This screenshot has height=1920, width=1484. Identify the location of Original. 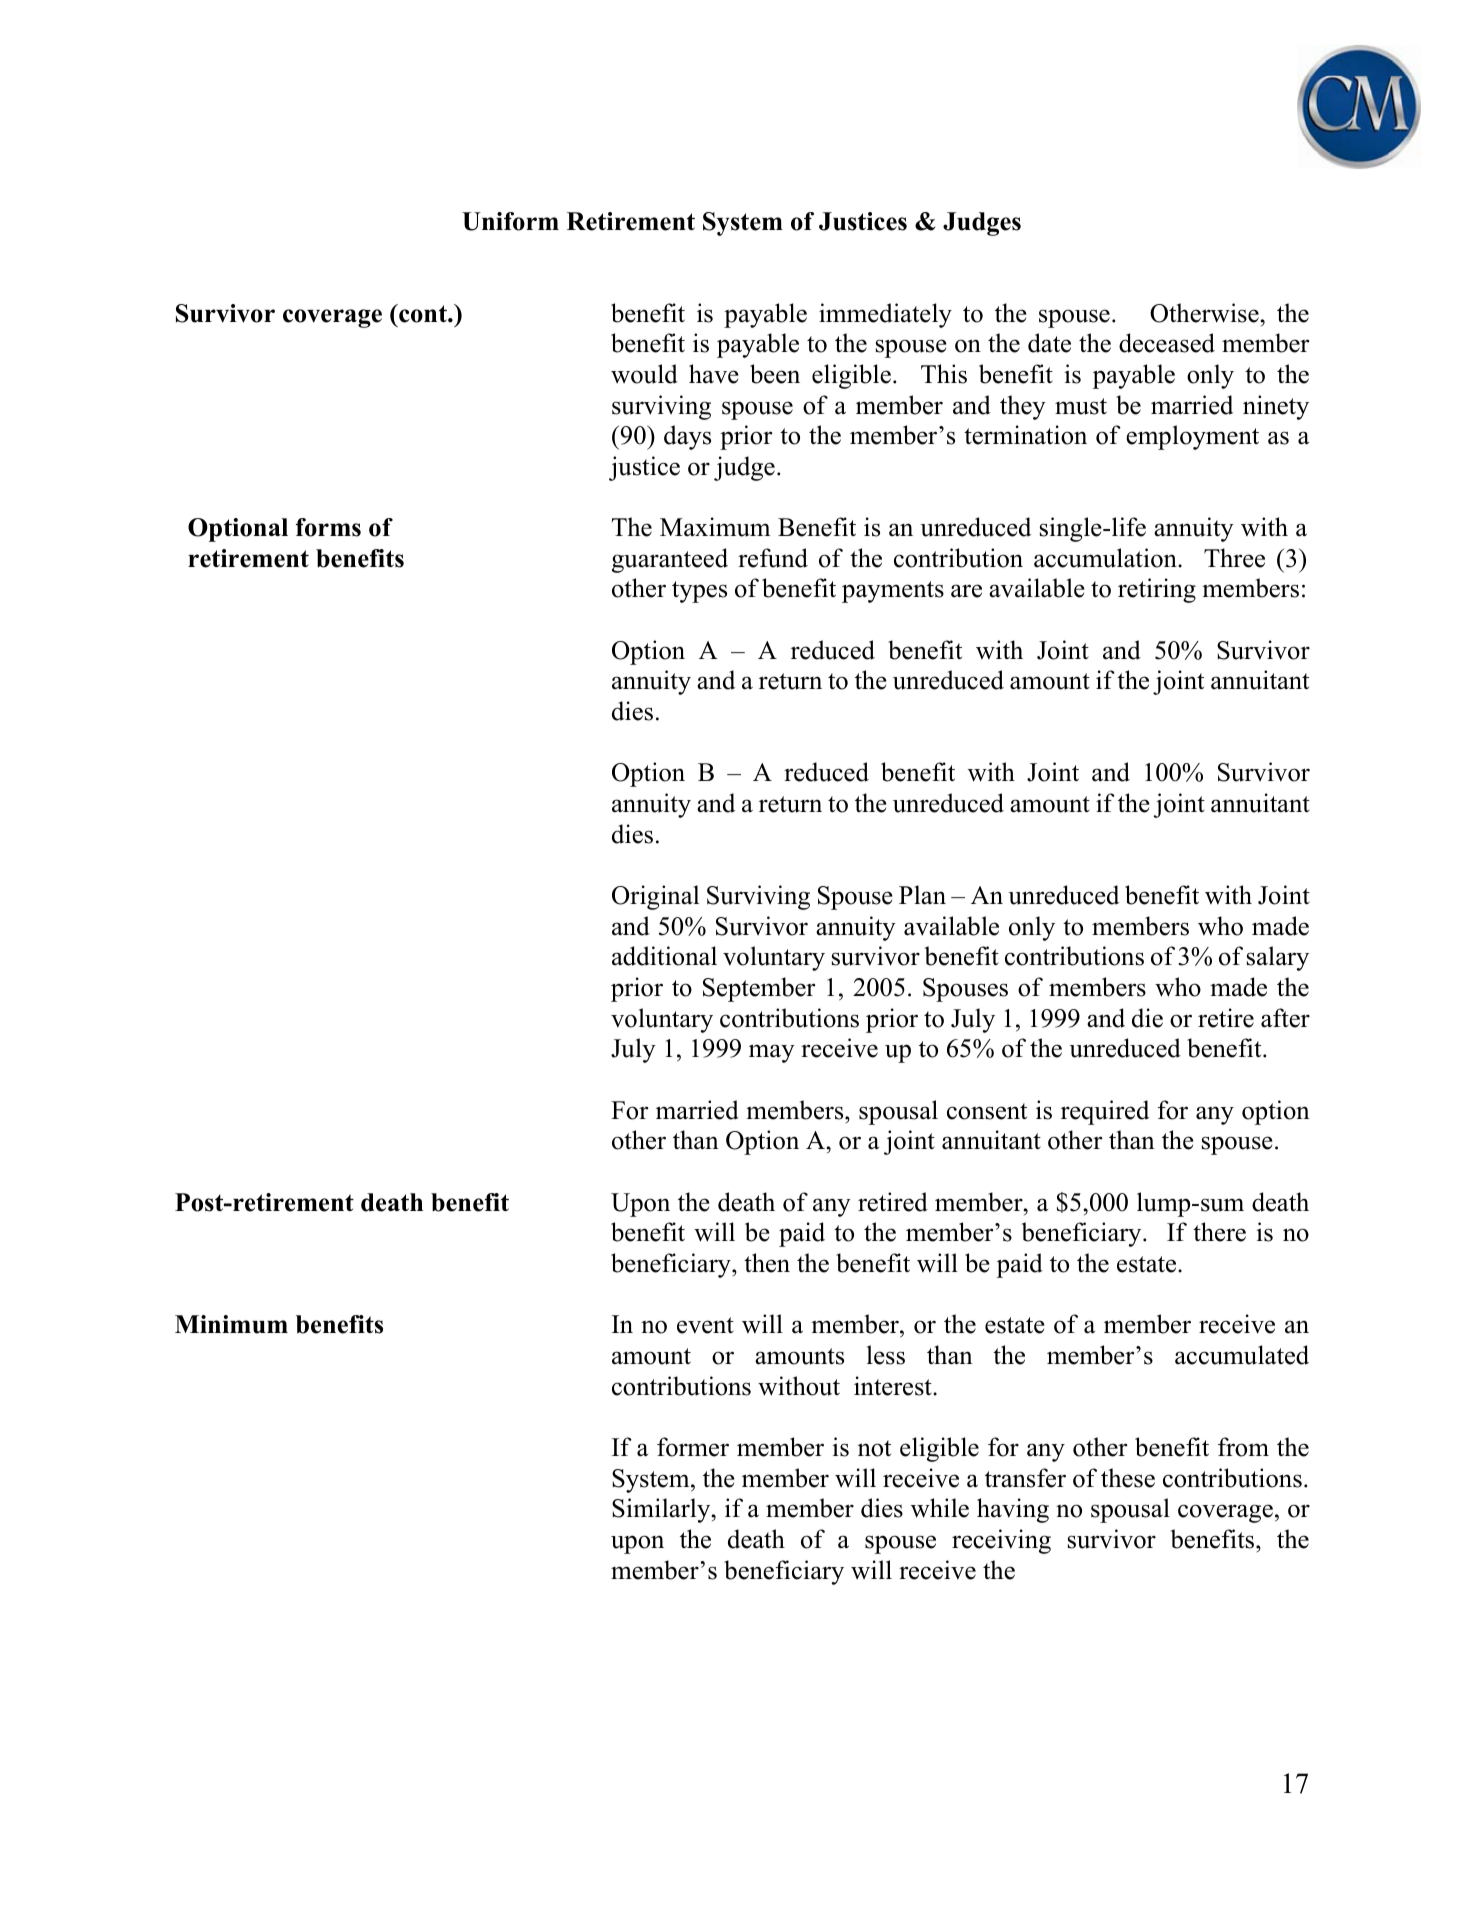
(655, 897).
